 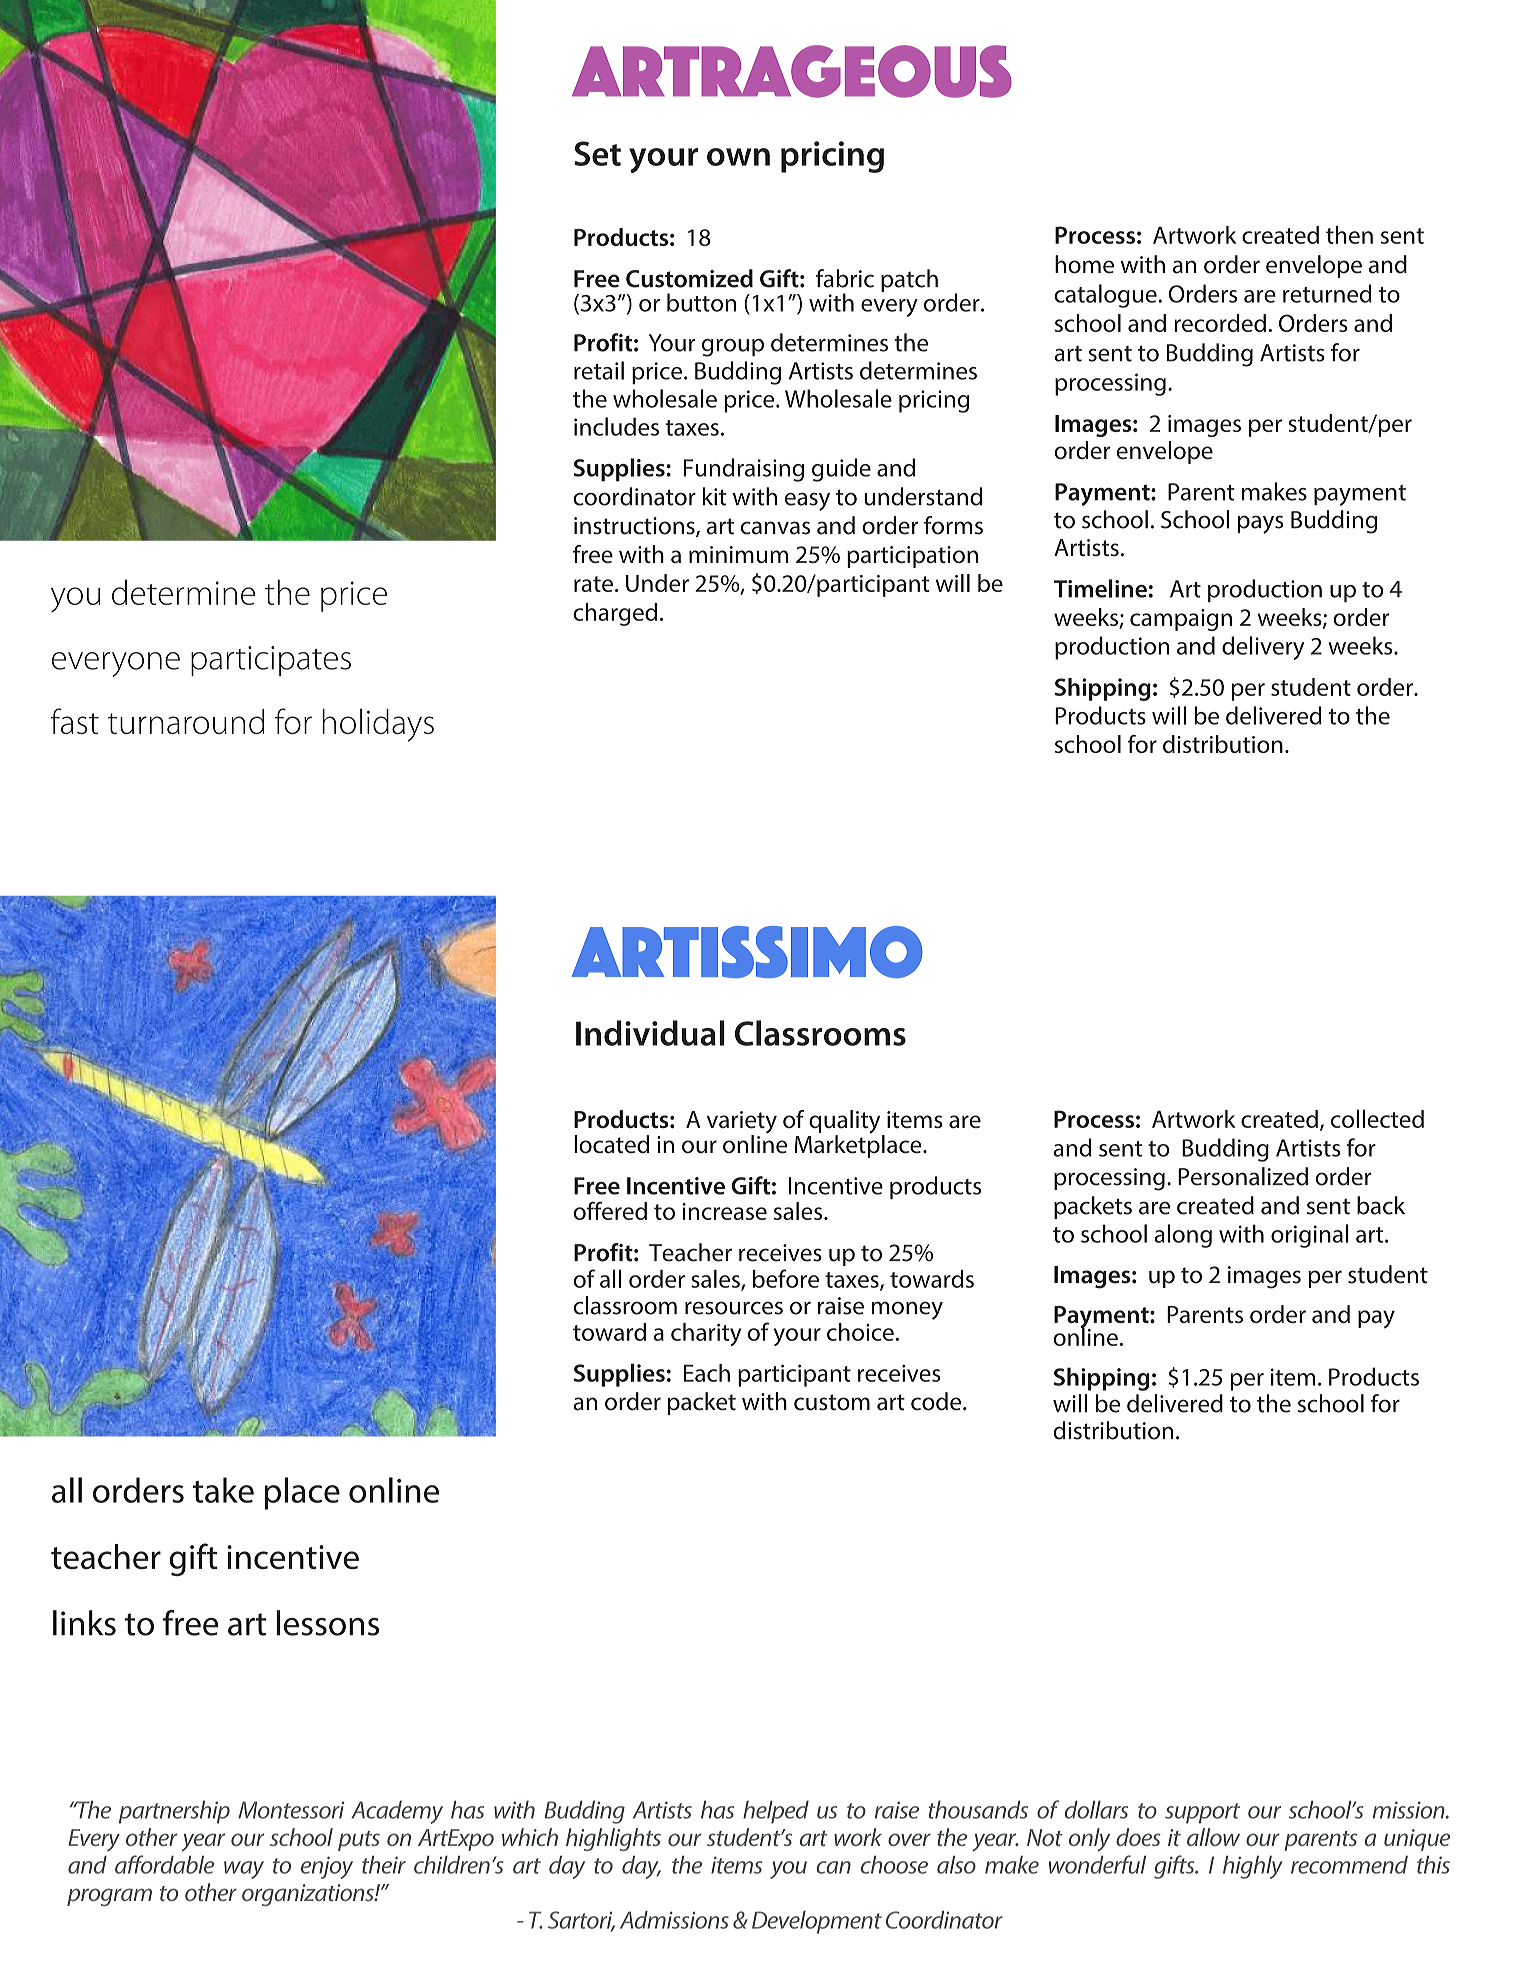 What do you see at coordinates (597, 153) in the screenshot?
I see `Set` at bounding box center [597, 153].
